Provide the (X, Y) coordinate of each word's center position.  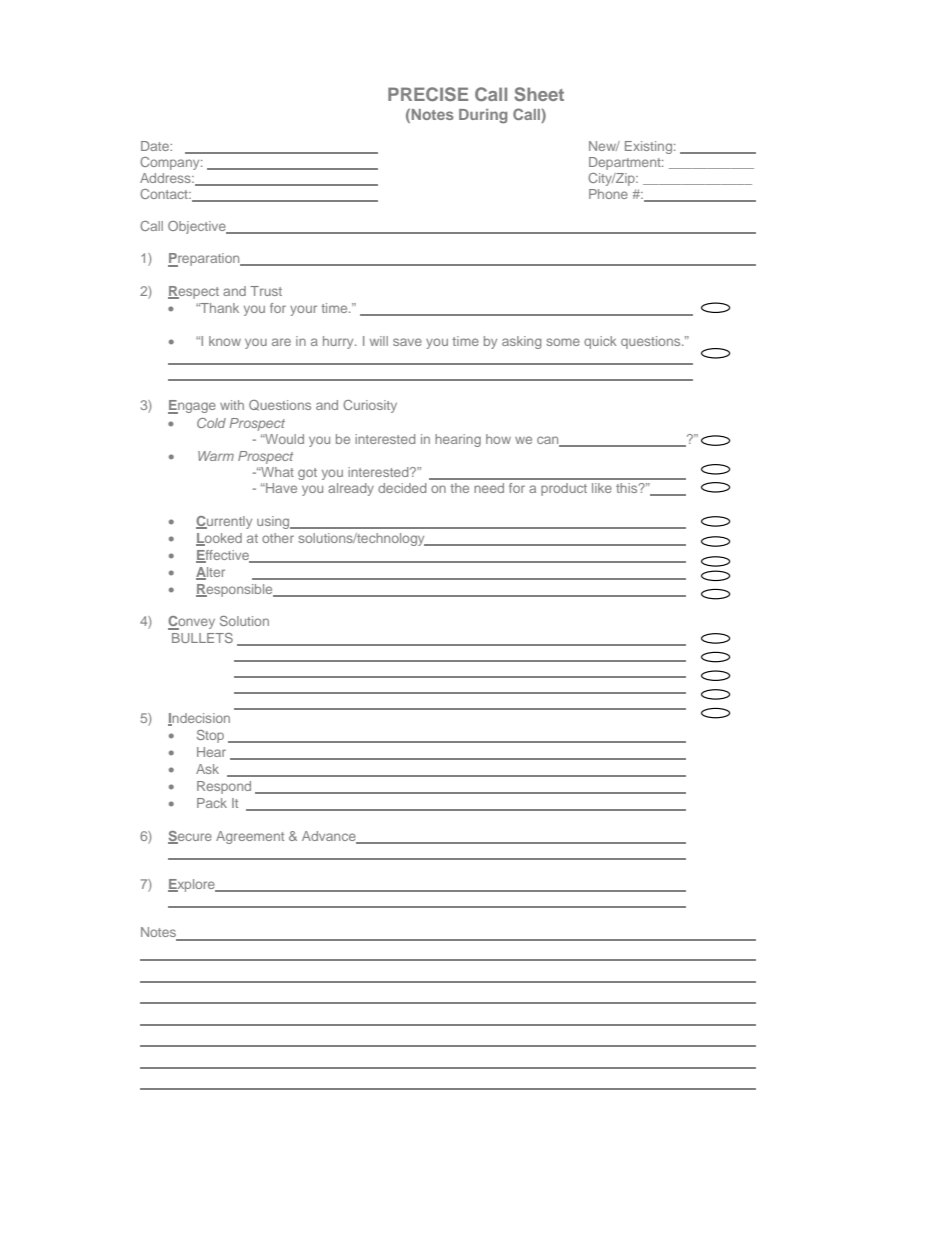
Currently (224, 522)
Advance (330, 837)
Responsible (235, 590)
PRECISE (428, 94)
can (549, 441)
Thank (219, 308)
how (498, 439)
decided (402, 488)
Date (156, 146)
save (407, 342)
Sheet (539, 94)
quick (600, 342)
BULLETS (202, 638)
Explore (192, 885)
